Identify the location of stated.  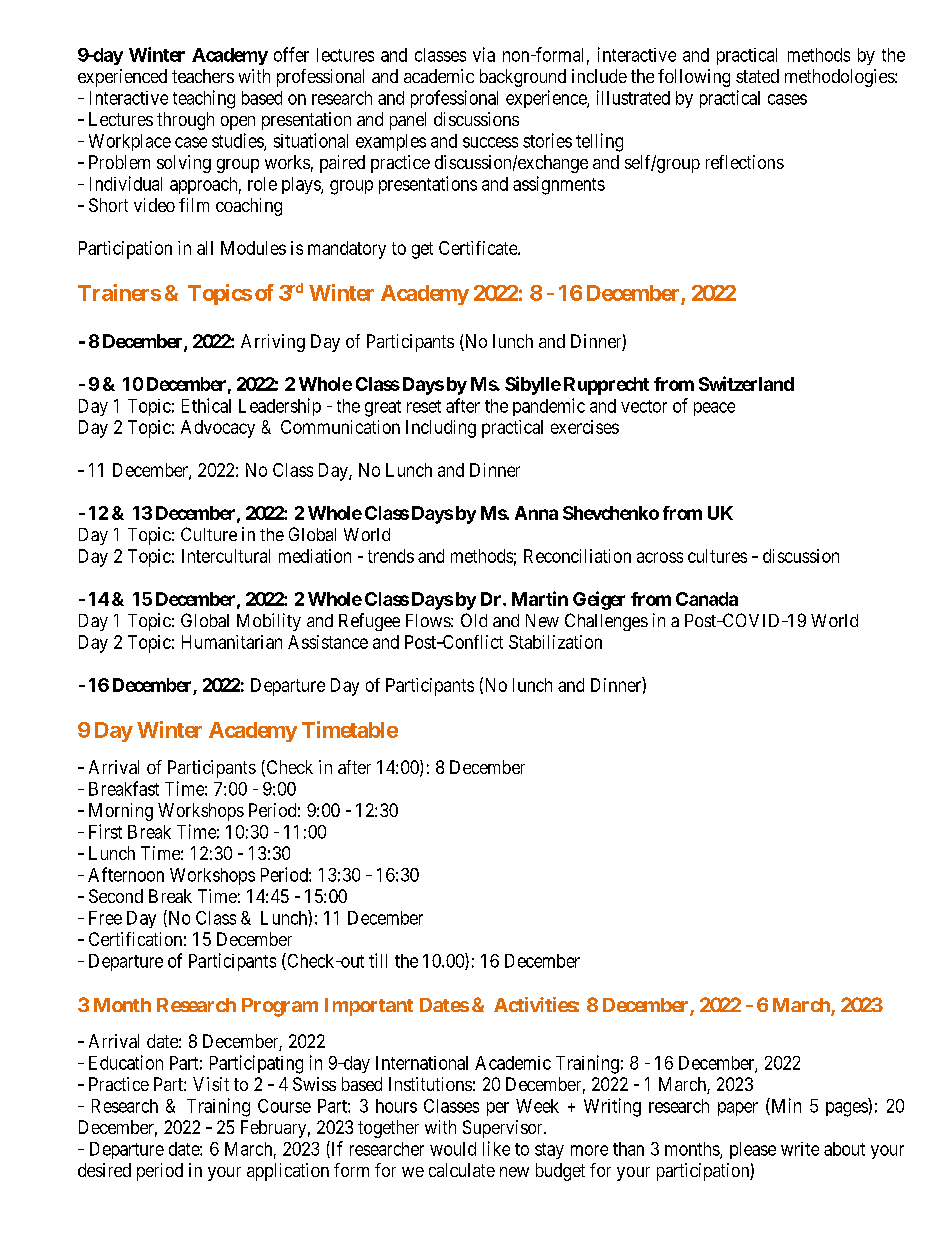
(757, 76).
